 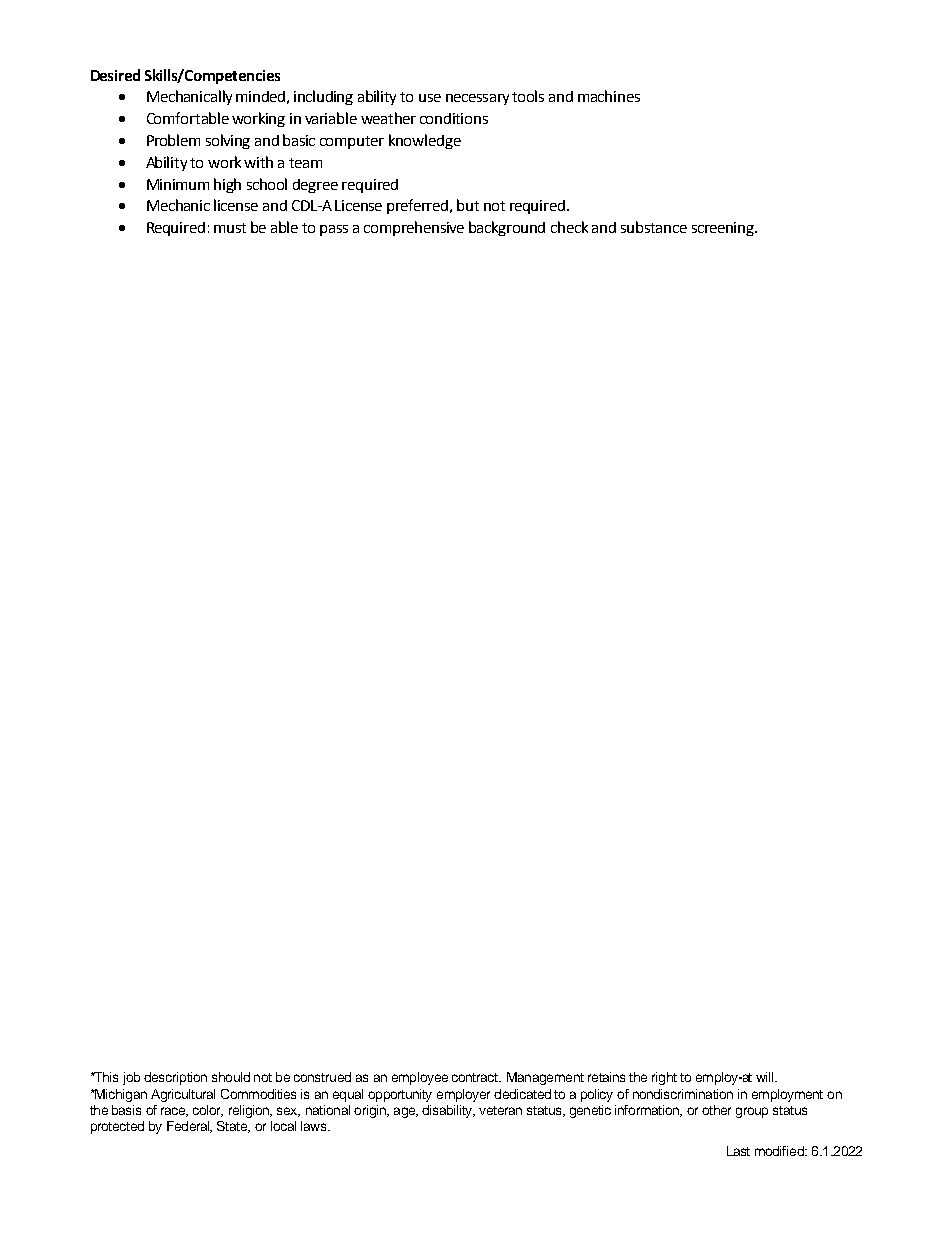 I want to click on contract, so click(x=476, y=1077).
